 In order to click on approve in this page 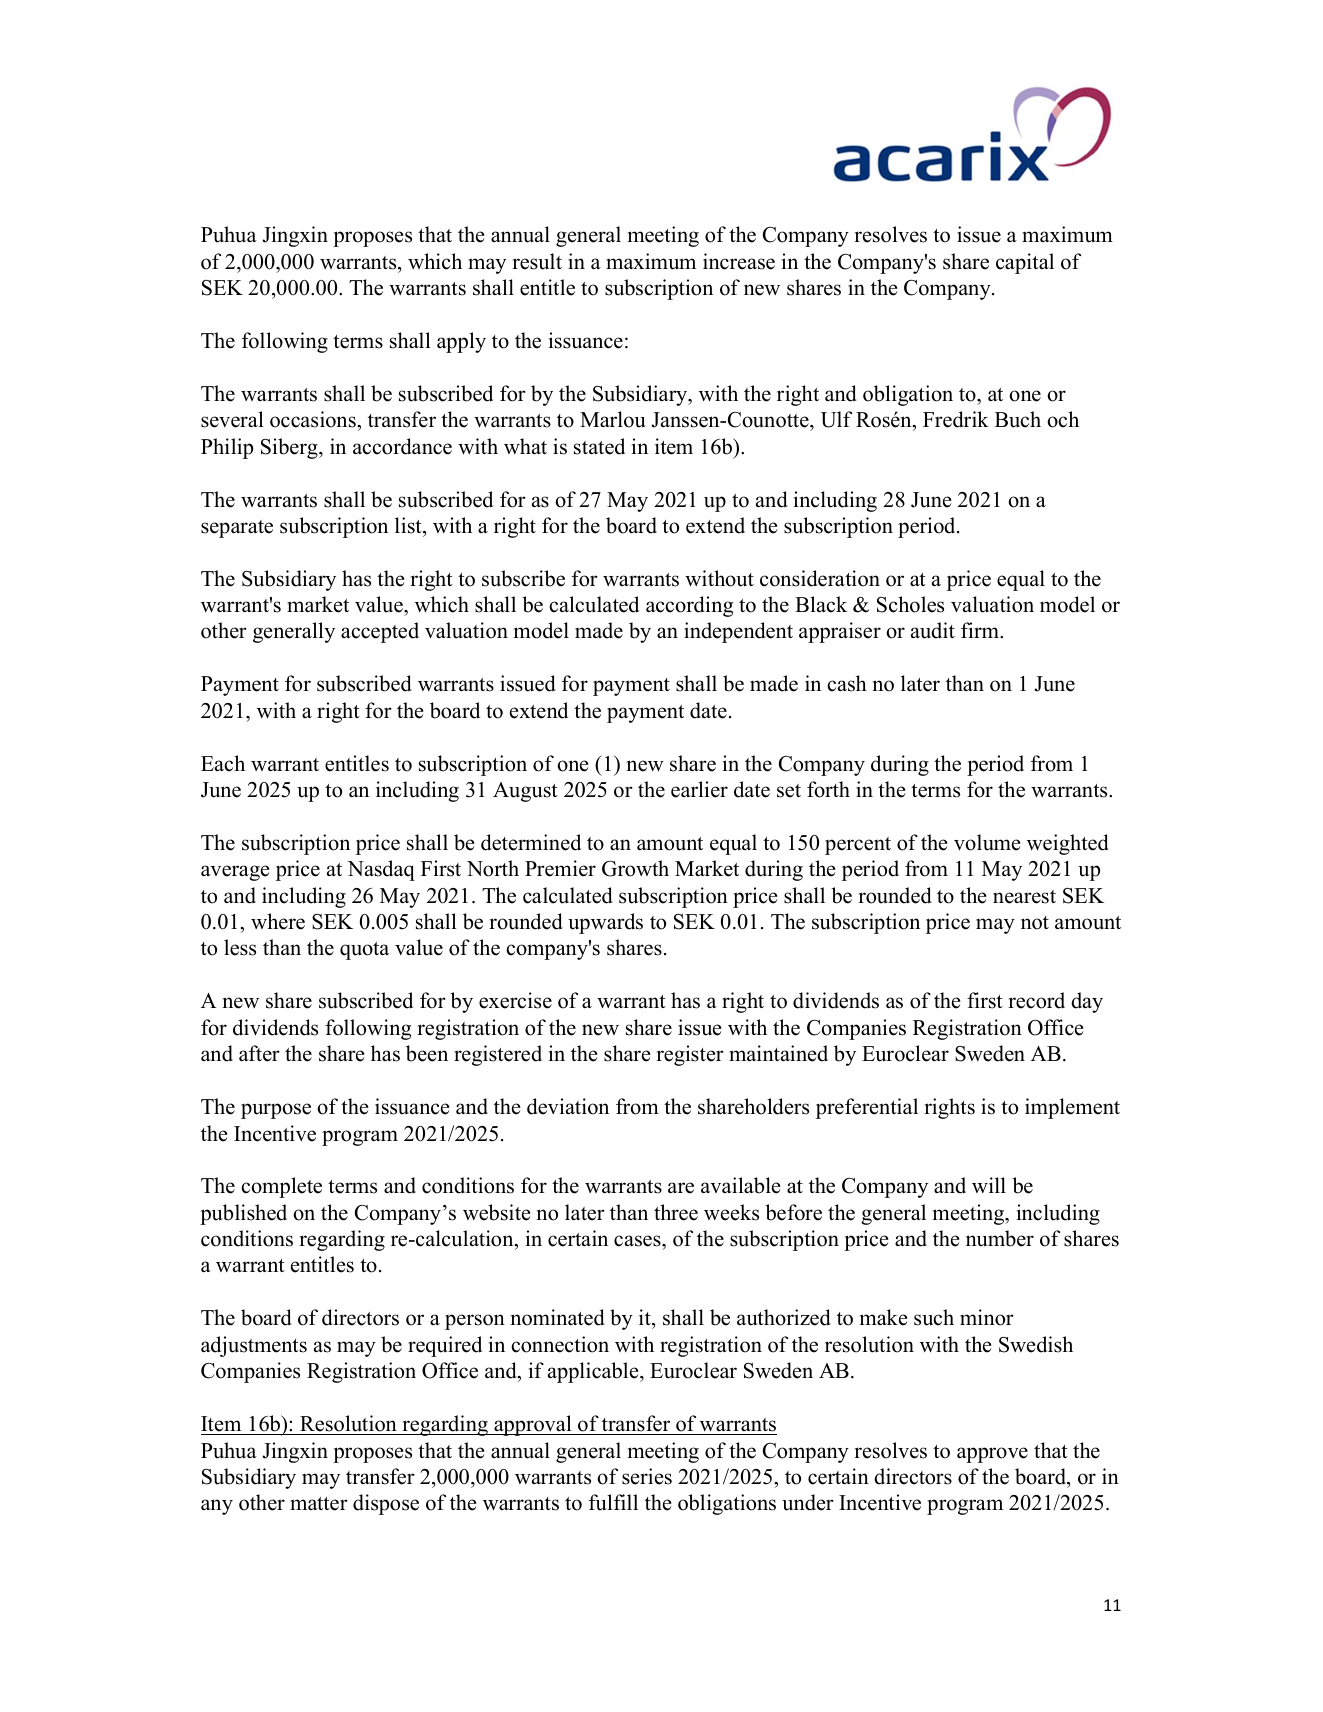, I will do `click(992, 1455)`.
